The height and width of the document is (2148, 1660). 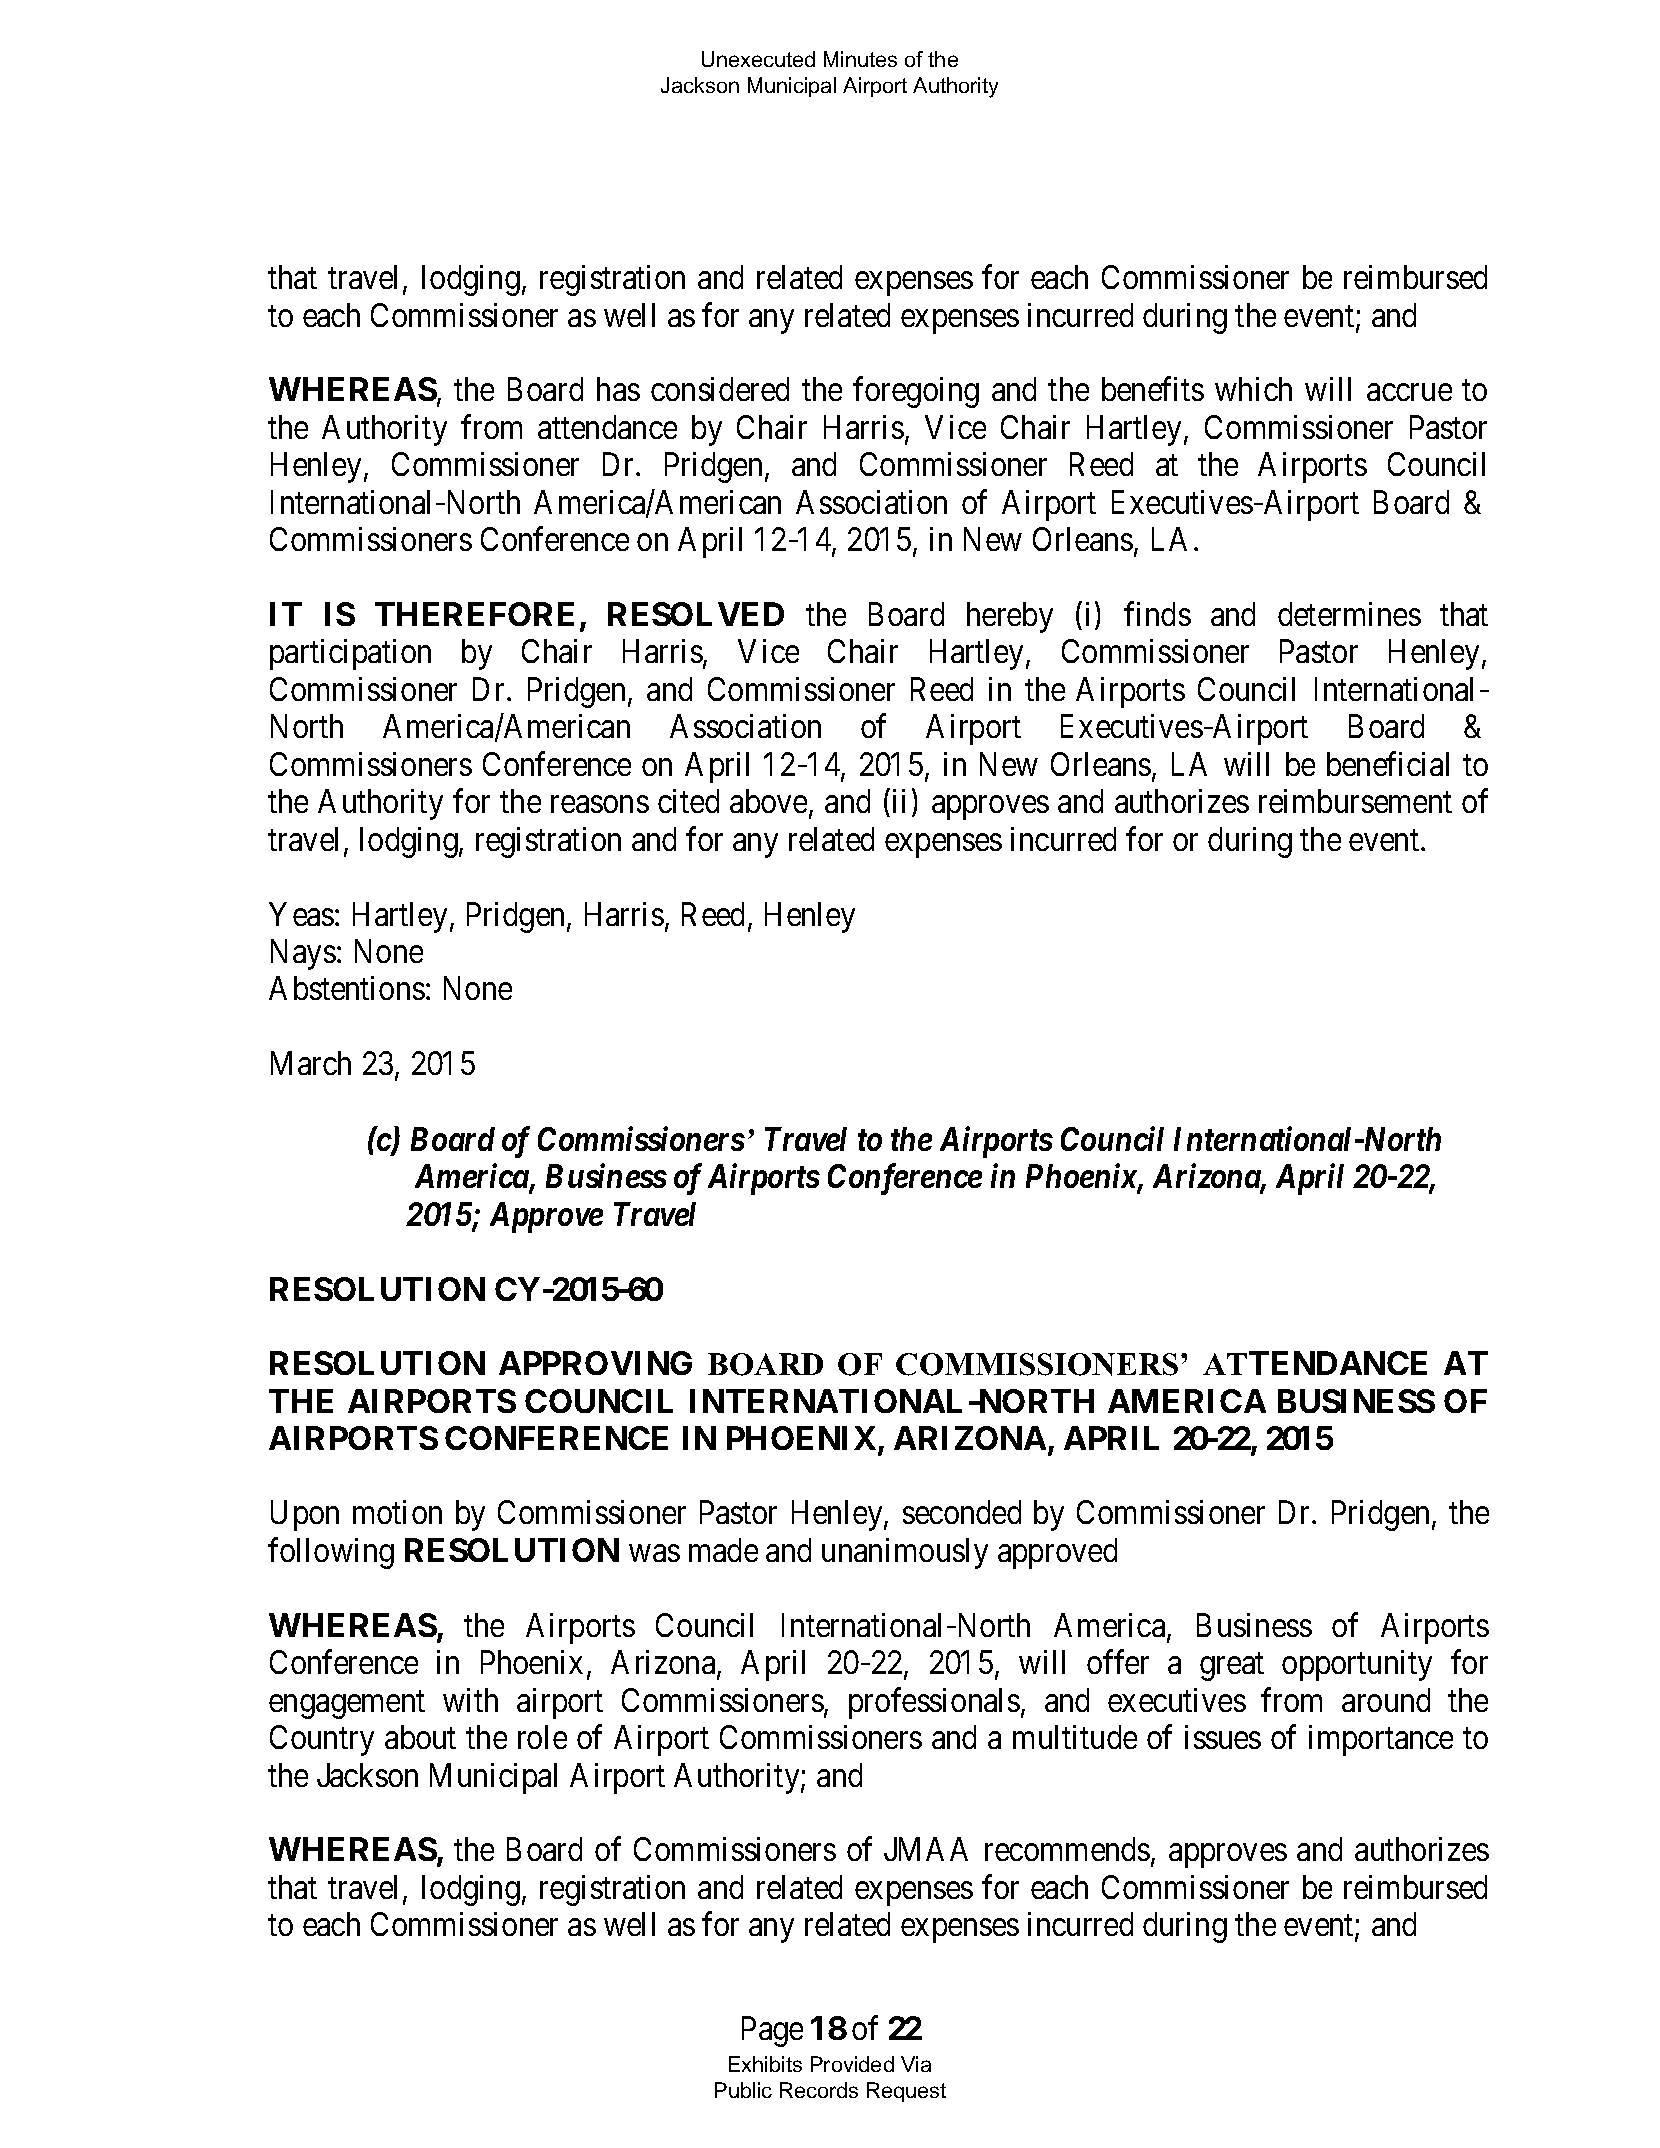 What do you see at coordinates (1232, 1667) in the document?
I see `great` at bounding box center [1232, 1667].
